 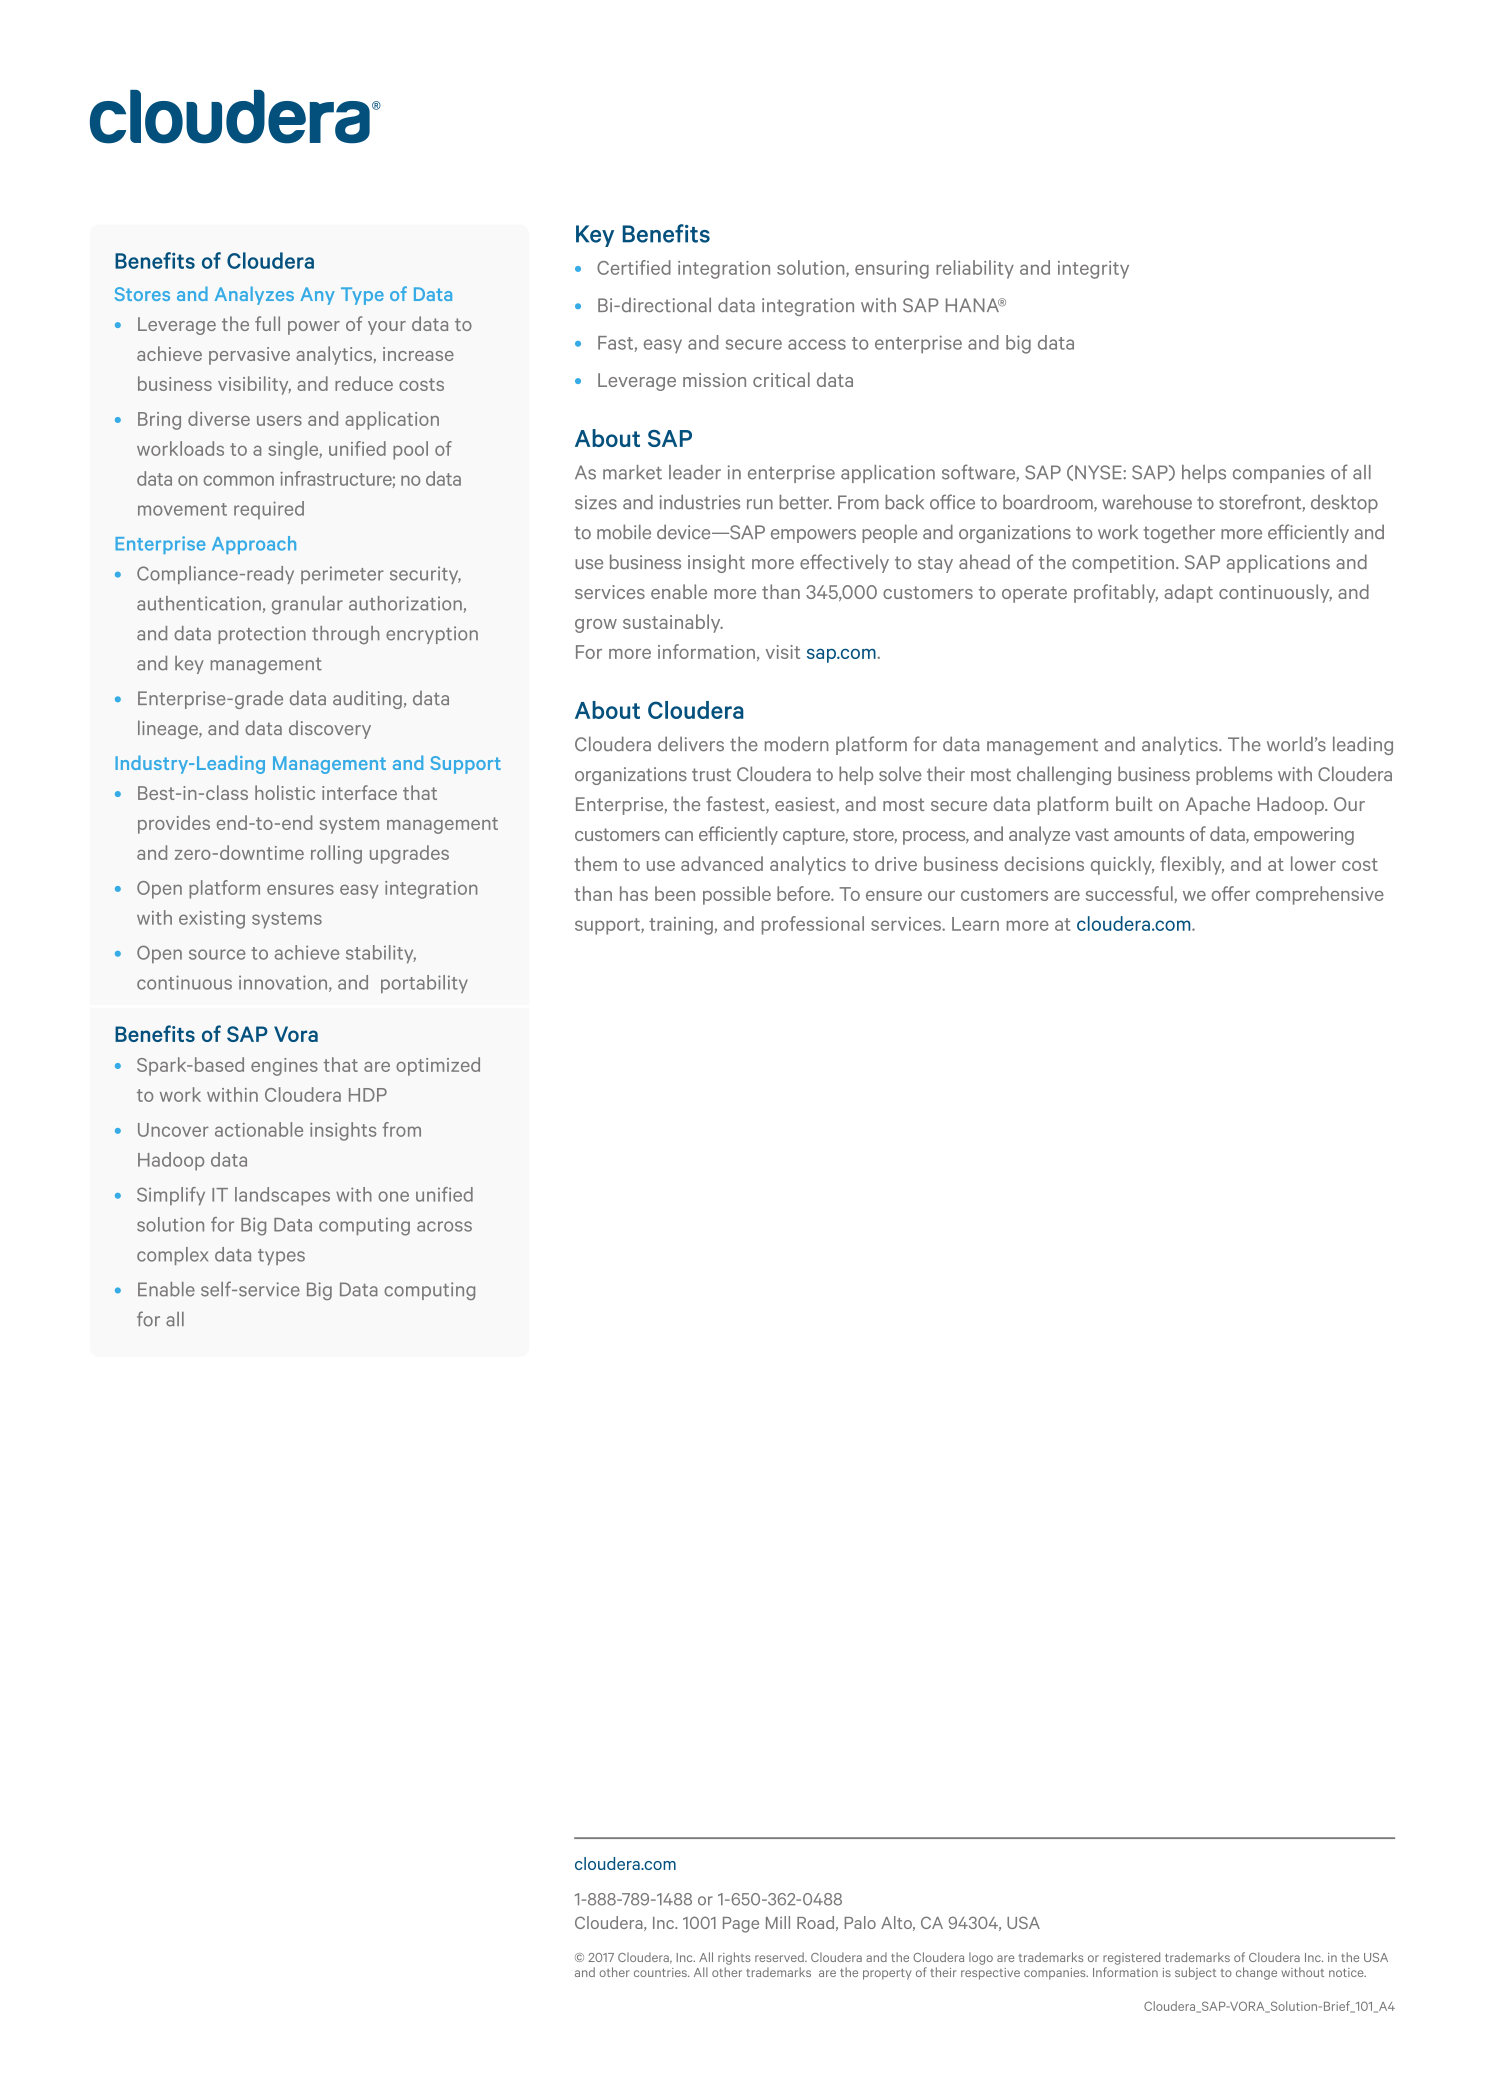 I want to click on advanced, so click(x=722, y=863).
